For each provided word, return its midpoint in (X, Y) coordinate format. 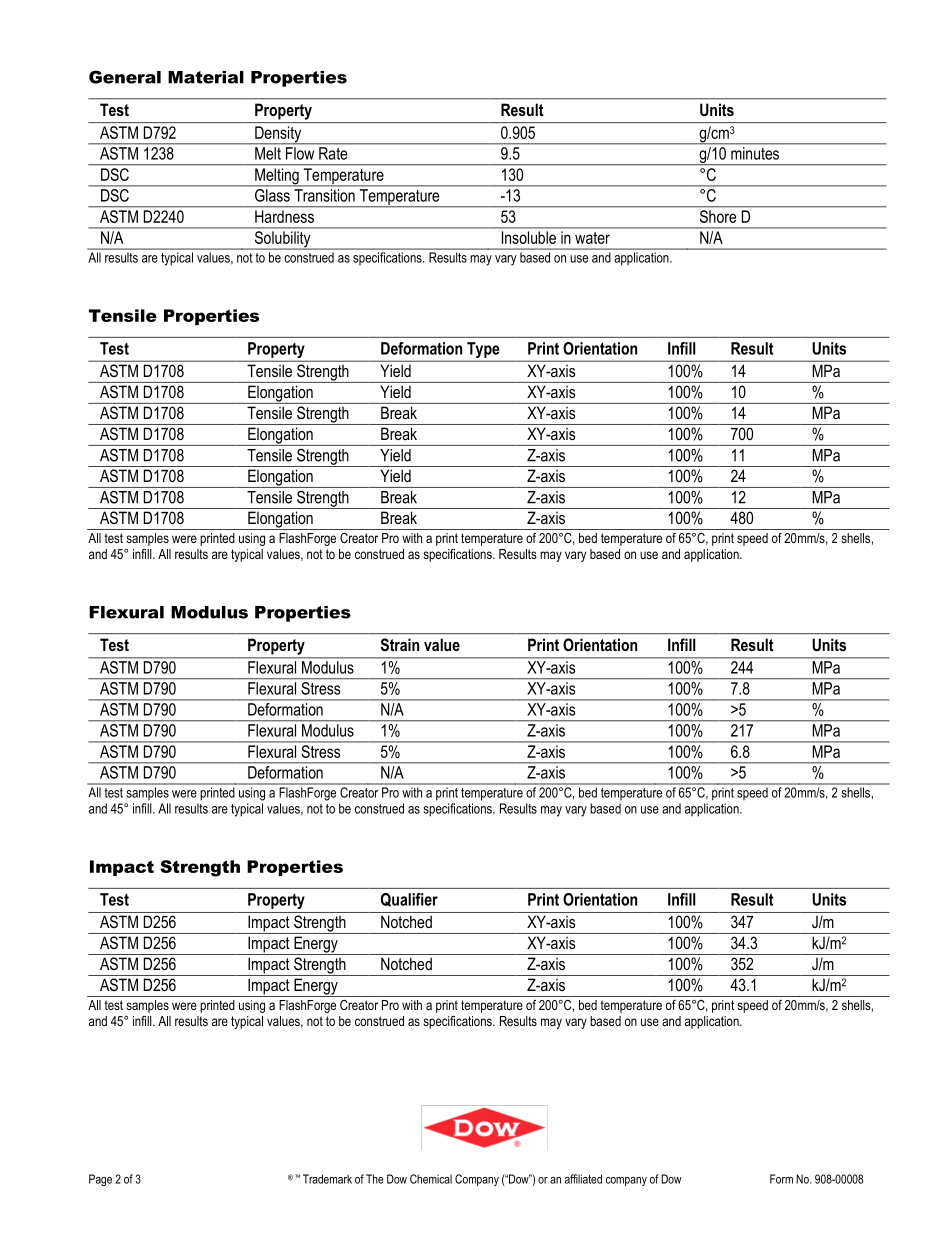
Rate (333, 153)
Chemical (431, 1179)
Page (100, 1180)
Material (206, 77)
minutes (755, 153)
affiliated (583, 1179)
